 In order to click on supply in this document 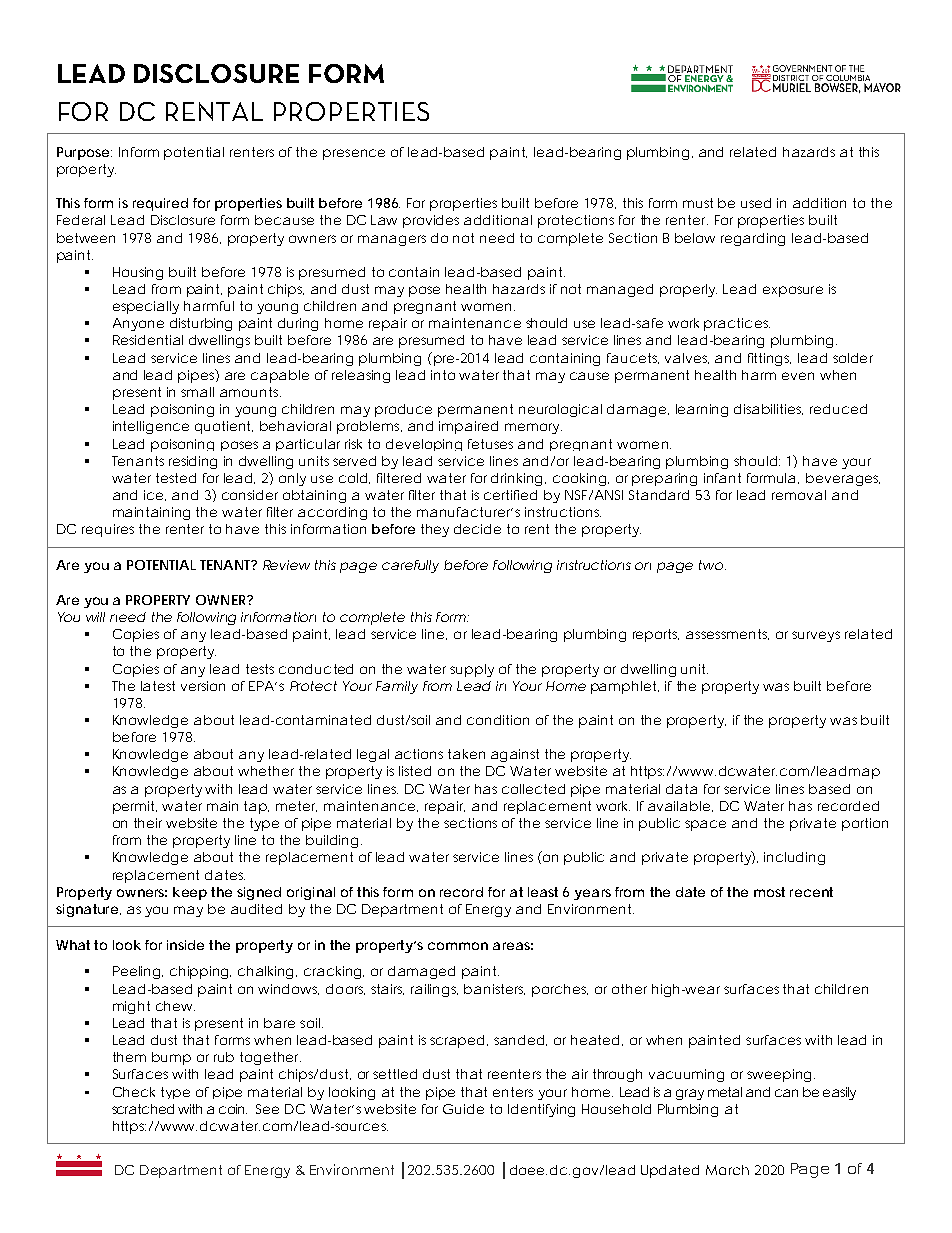, I will do `click(472, 670)`.
